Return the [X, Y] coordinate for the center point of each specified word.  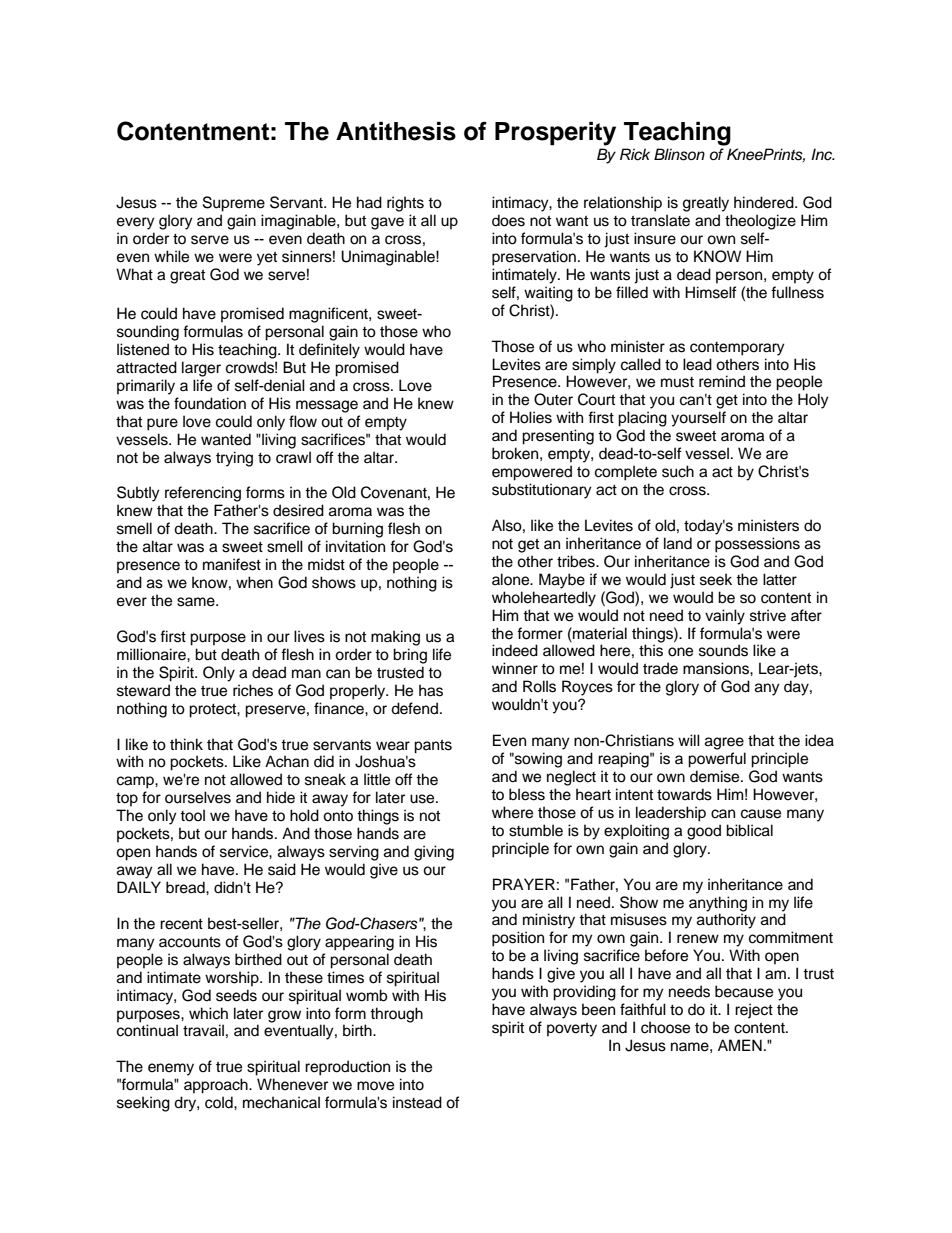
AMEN [740, 1045]
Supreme [234, 204]
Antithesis [396, 131]
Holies [531, 417]
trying [234, 459]
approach [217, 1086]
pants [433, 746]
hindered [765, 202]
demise [716, 776]
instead [417, 1102]
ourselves [198, 797]
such [678, 471]
